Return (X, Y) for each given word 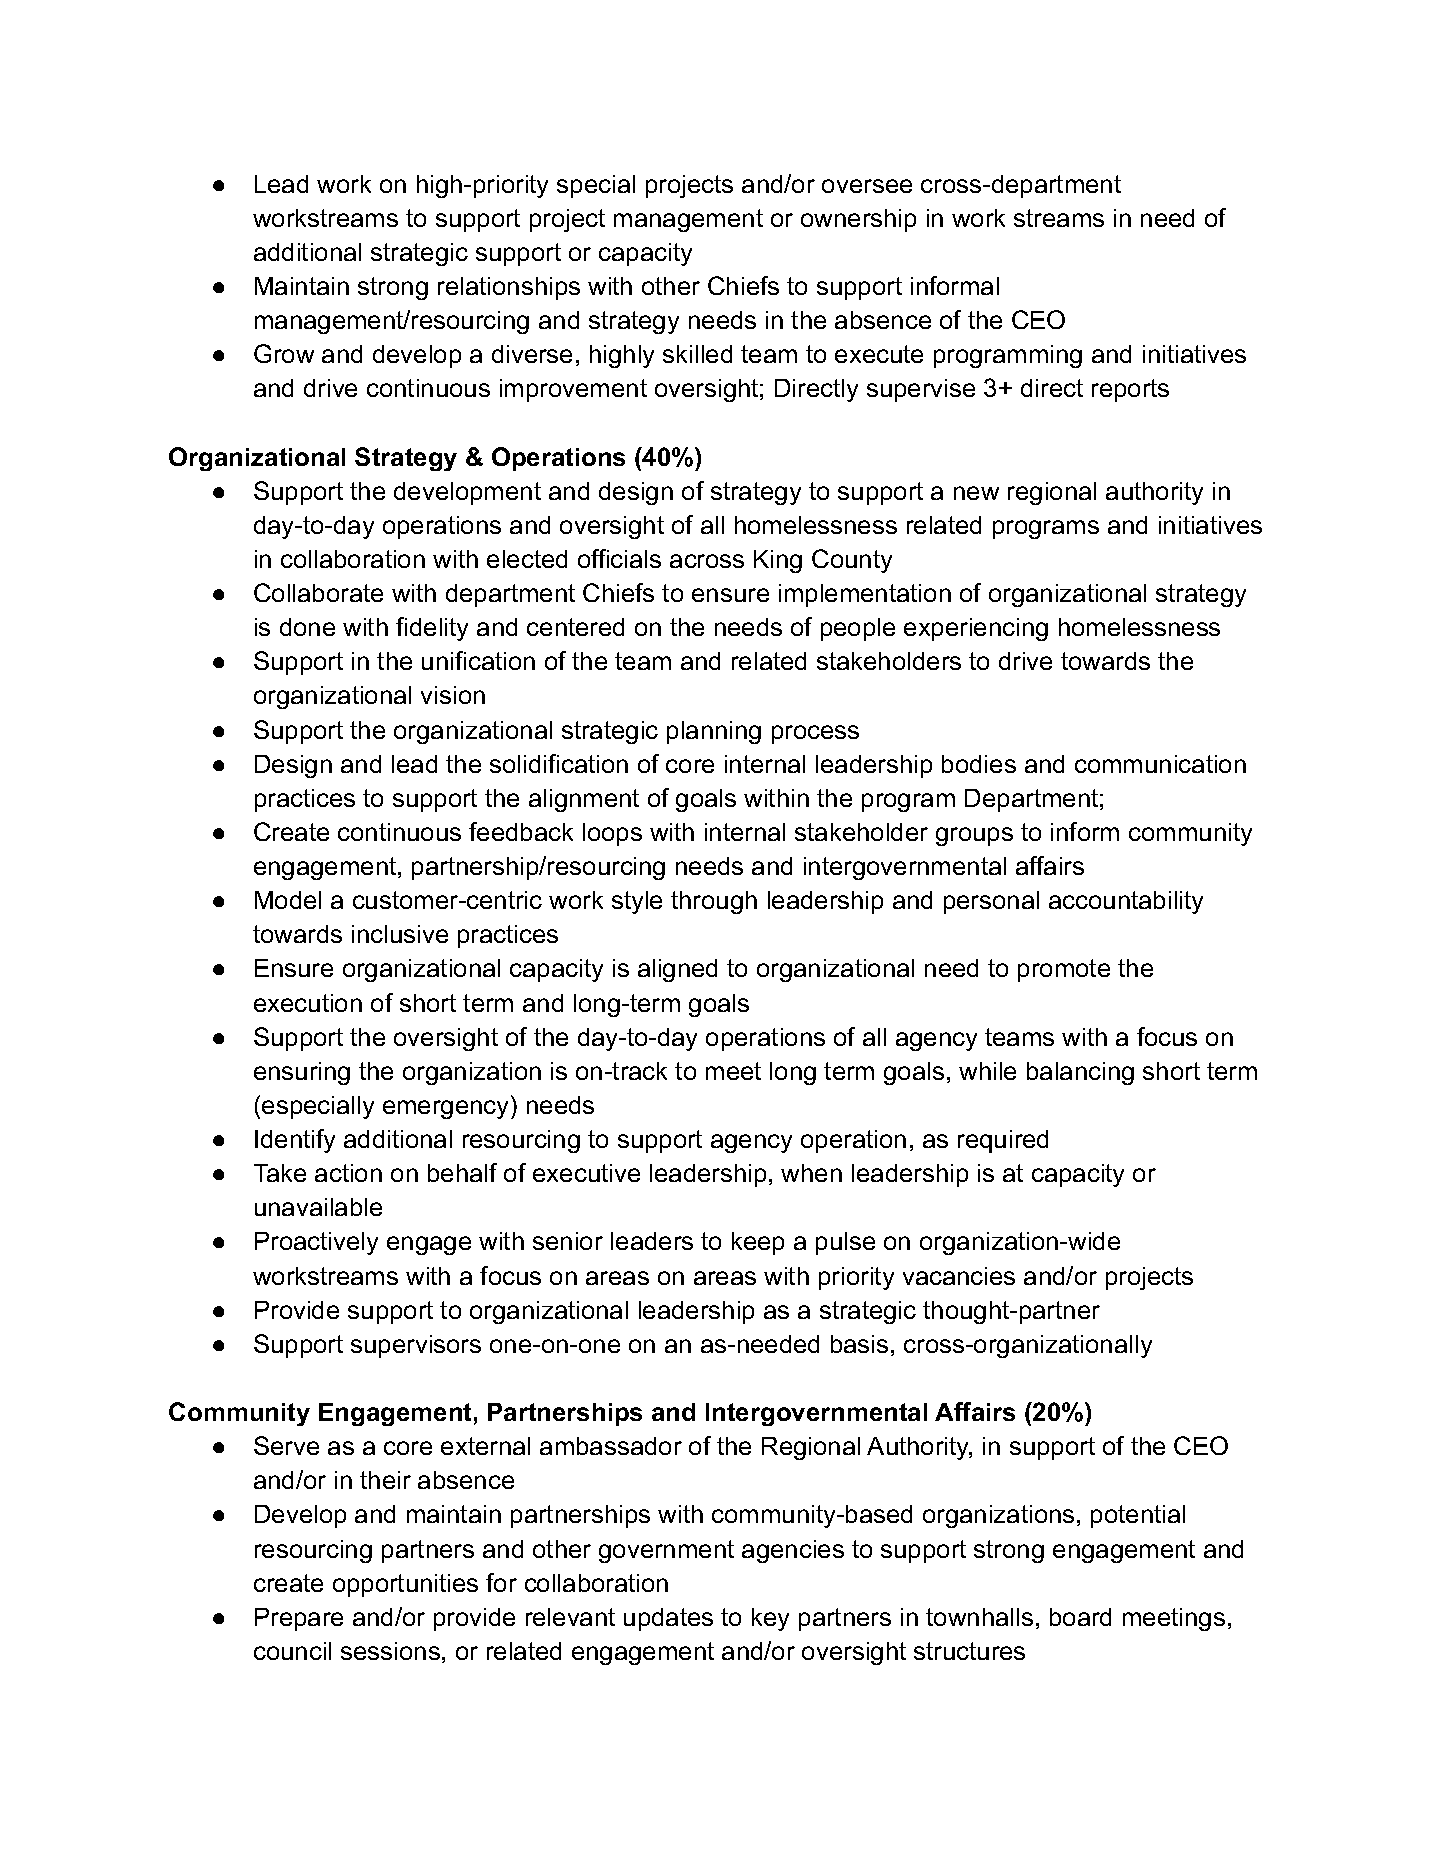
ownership (858, 220)
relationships (509, 288)
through (714, 902)
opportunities (405, 1585)
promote (1064, 970)
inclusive (400, 934)
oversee (867, 186)
